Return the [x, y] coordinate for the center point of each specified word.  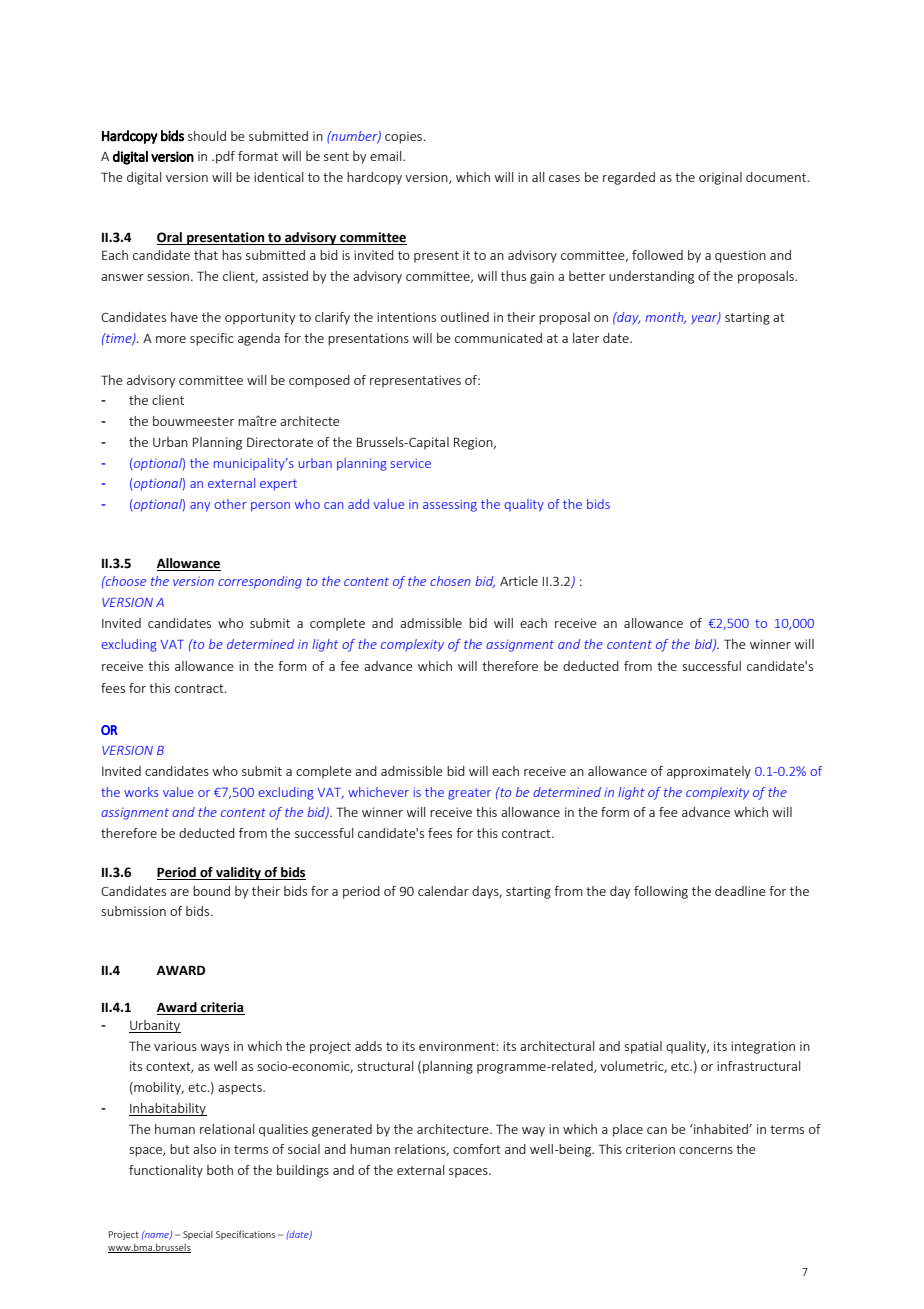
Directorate [280, 442]
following [661, 892]
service [411, 463]
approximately [709, 772]
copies [404, 137]
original [720, 178]
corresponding [260, 582]
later [586, 338]
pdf [225, 157]
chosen [450, 581]
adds [368, 1046]
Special [198, 1235]
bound [211, 891]
